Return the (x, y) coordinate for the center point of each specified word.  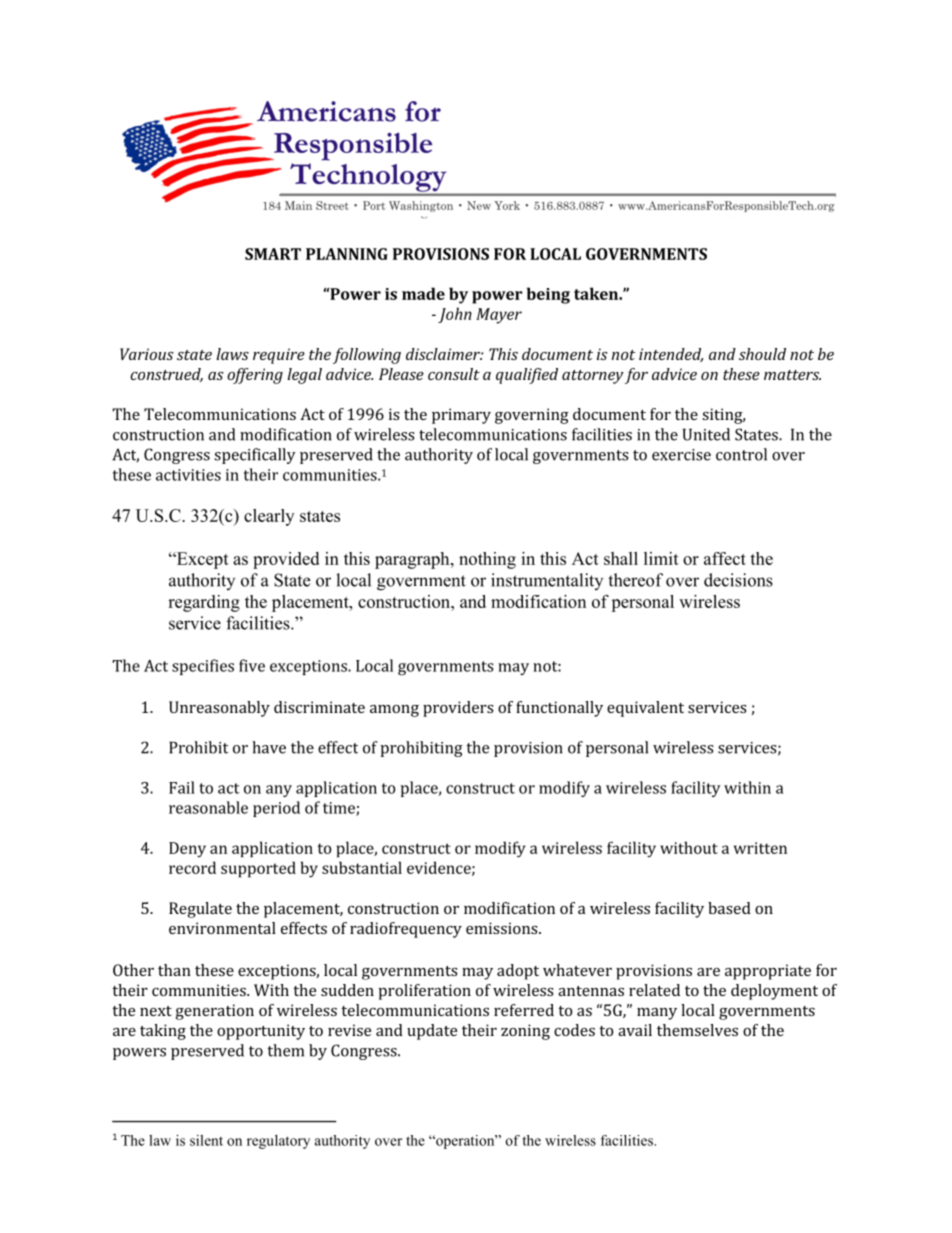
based (729, 908)
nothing (487, 560)
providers (458, 709)
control (741, 454)
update (432, 1032)
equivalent (645, 709)
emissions (503, 928)
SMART (273, 254)
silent (206, 1140)
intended (671, 355)
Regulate (200, 910)
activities (188, 475)
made (423, 293)
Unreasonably (219, 709)
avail (635, 1030)
